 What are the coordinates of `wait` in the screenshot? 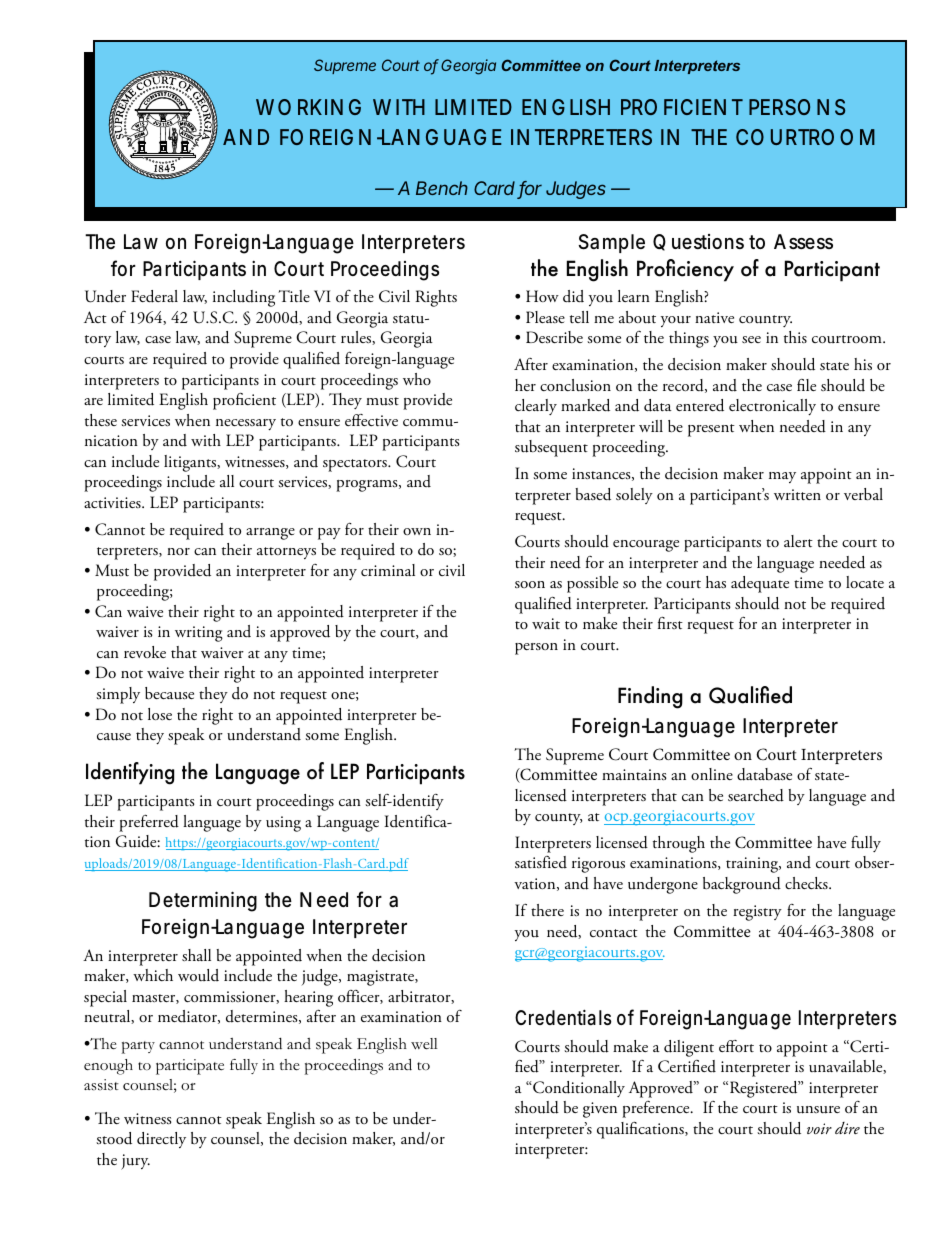 It's located at (546, 623).
